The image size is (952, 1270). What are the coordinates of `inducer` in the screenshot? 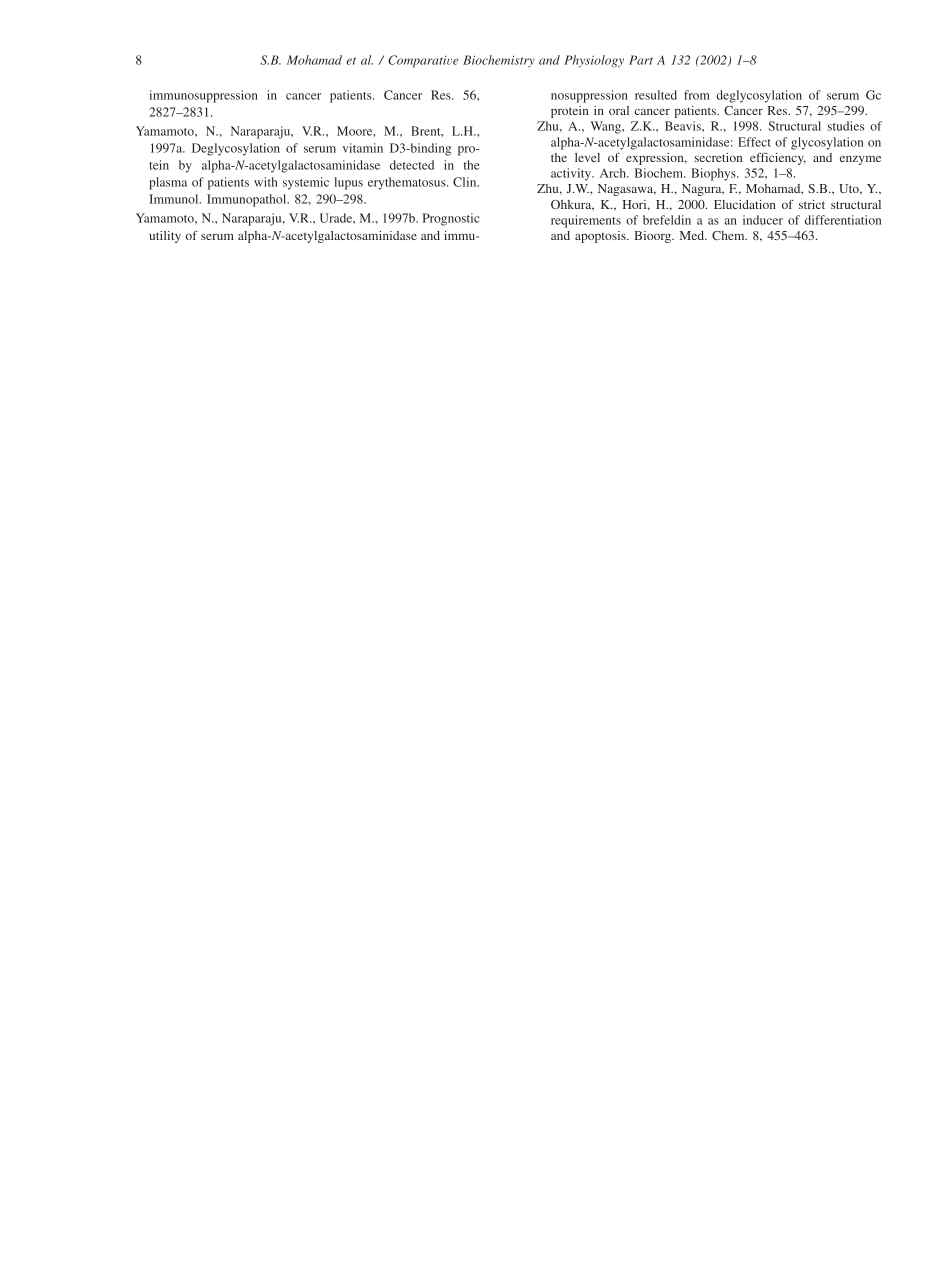 It's located at (763, 220).
